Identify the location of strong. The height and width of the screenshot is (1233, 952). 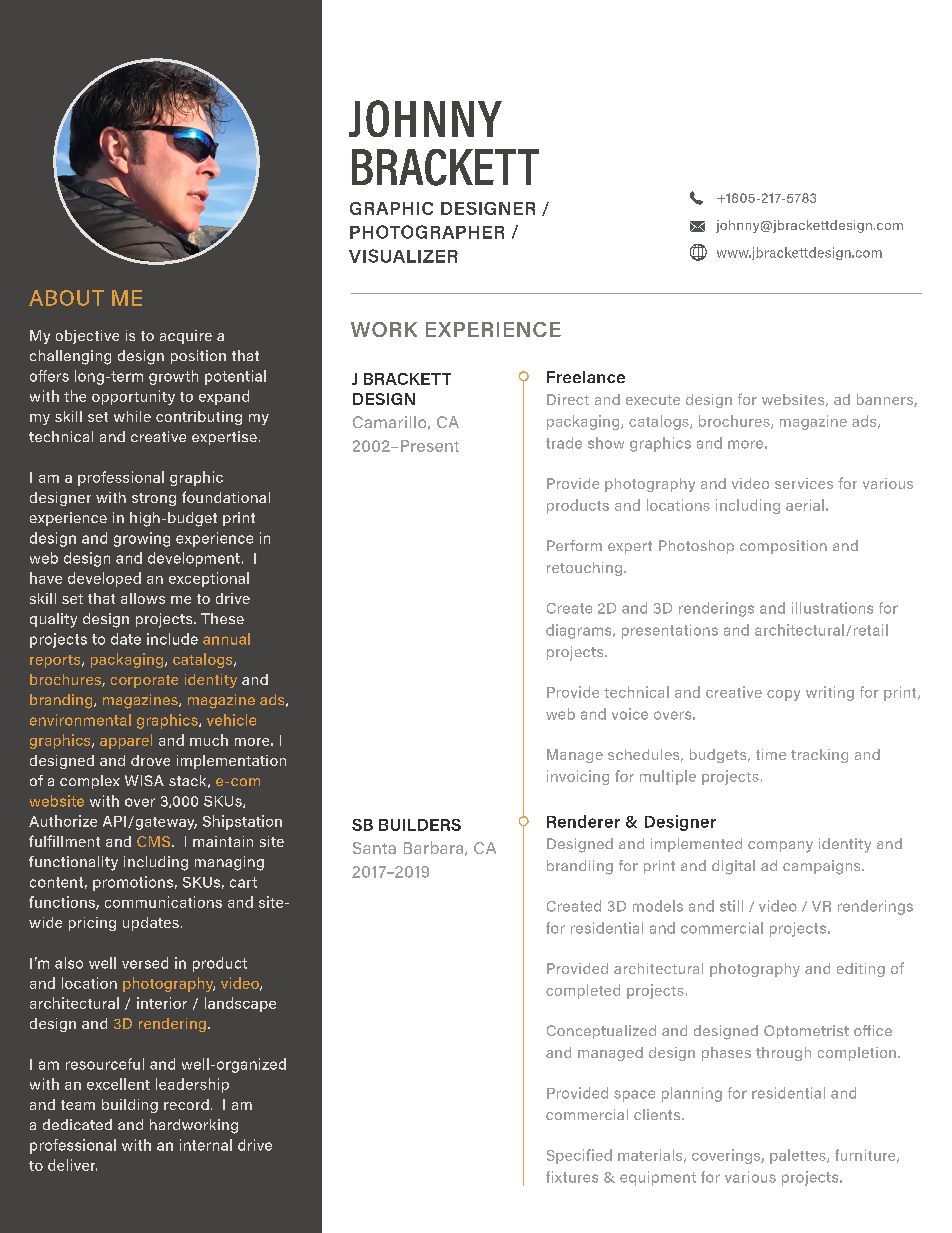
(154, 499).
